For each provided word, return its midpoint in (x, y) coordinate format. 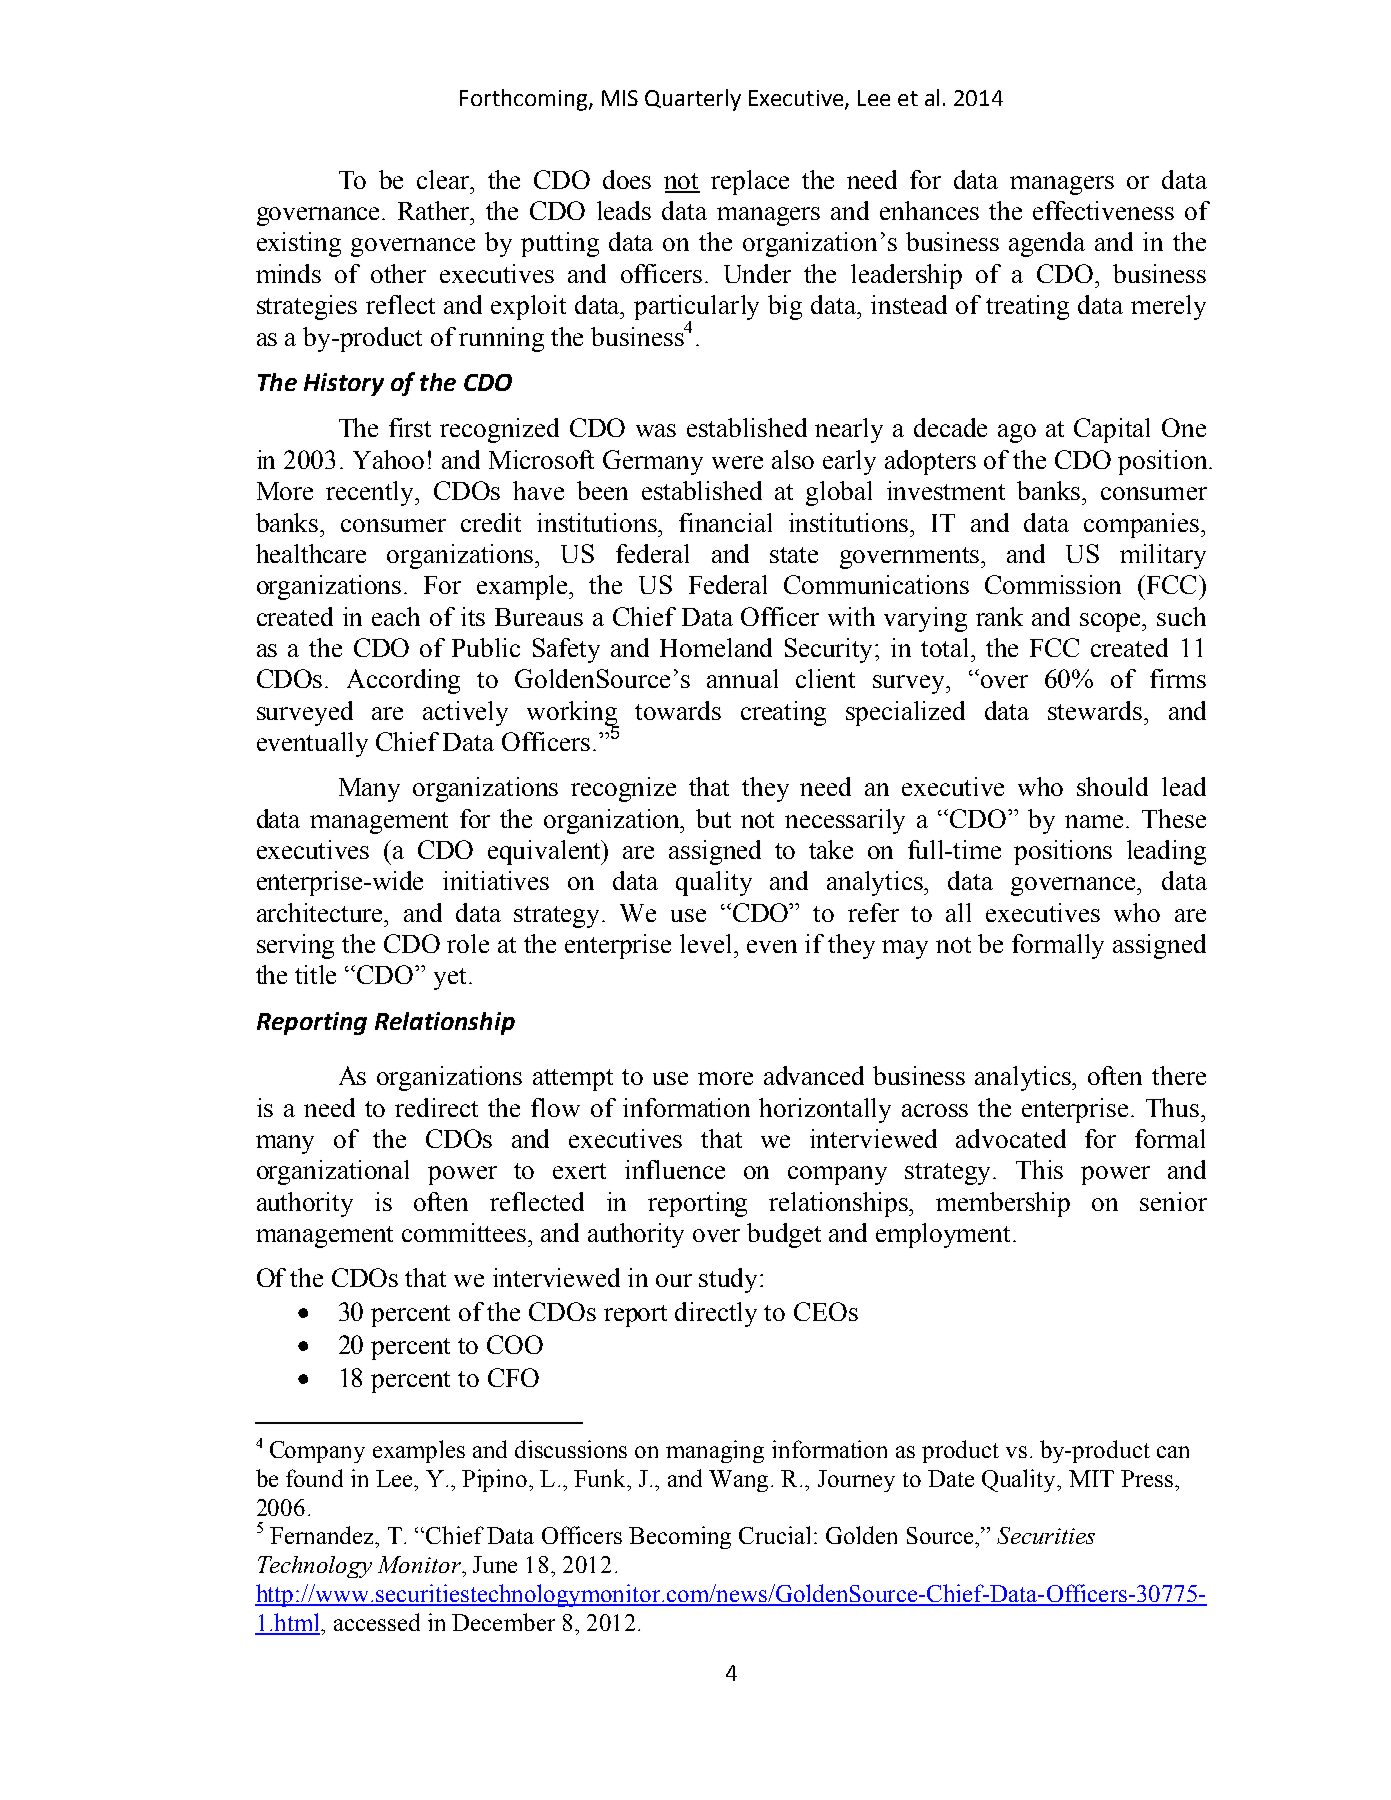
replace (750, 182)
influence (675, 1169)
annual (742, 678)
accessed (377, 1622)
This (1039, 1169)
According (403, 681)
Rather (435, 210)
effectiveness (1103, 210)
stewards (1096, 710)
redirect (436, 1107)
